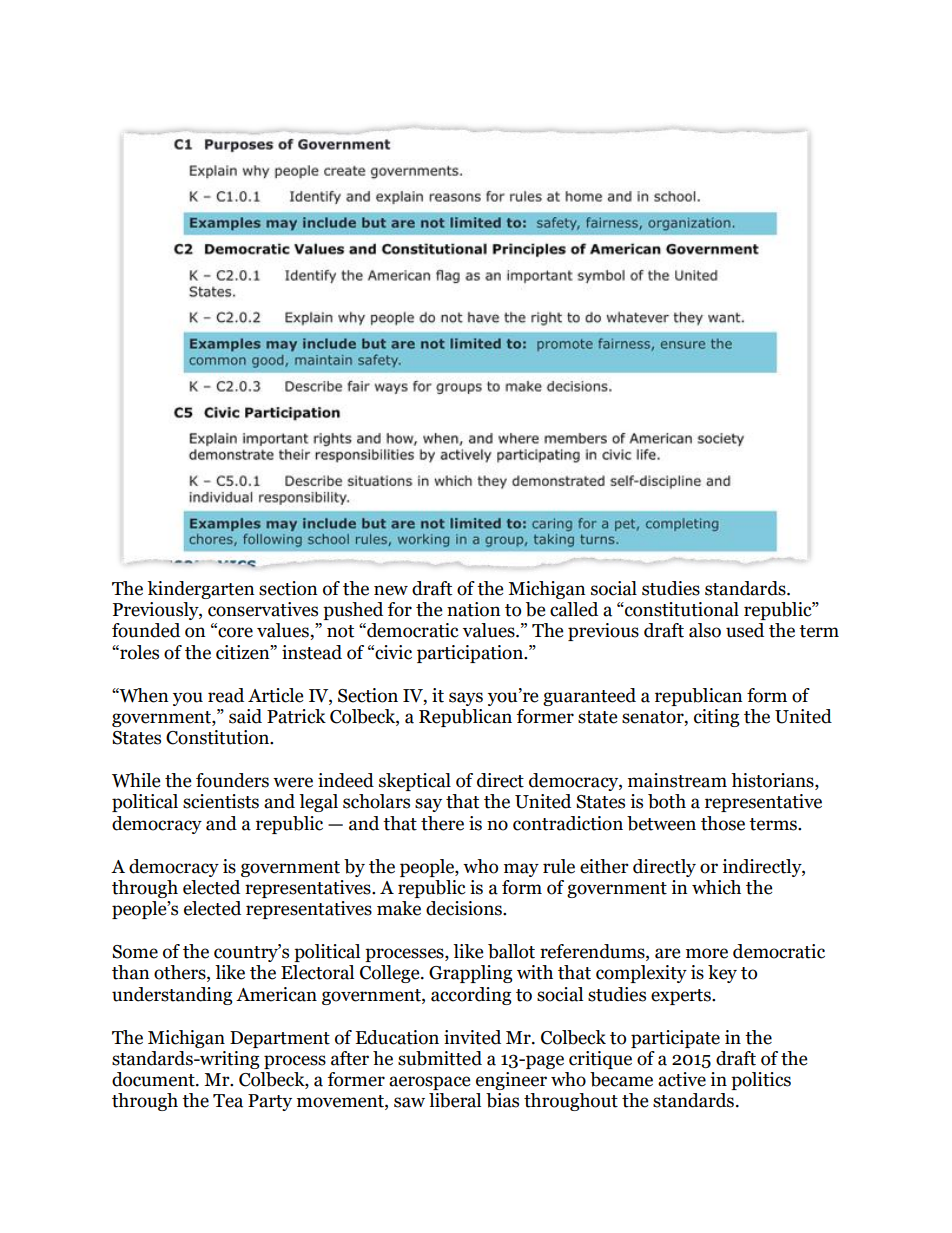 The image size is (952, 1233). What do you see at coordinates (154, 1079) in the page?
I see `document` at bounding box center [154, 1079].
